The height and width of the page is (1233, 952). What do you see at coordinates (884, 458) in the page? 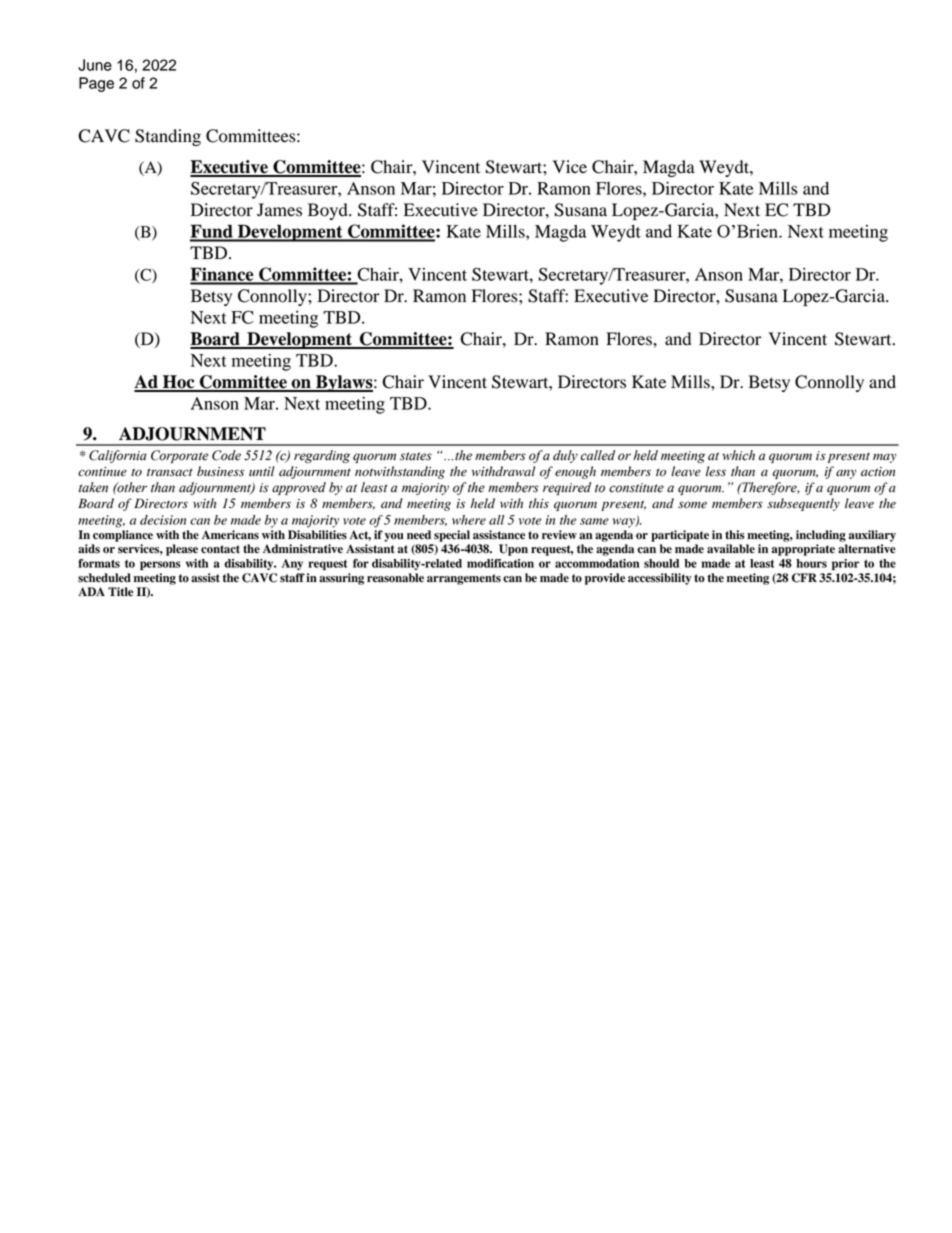
I see `may` at bounding box center [884, 458].
